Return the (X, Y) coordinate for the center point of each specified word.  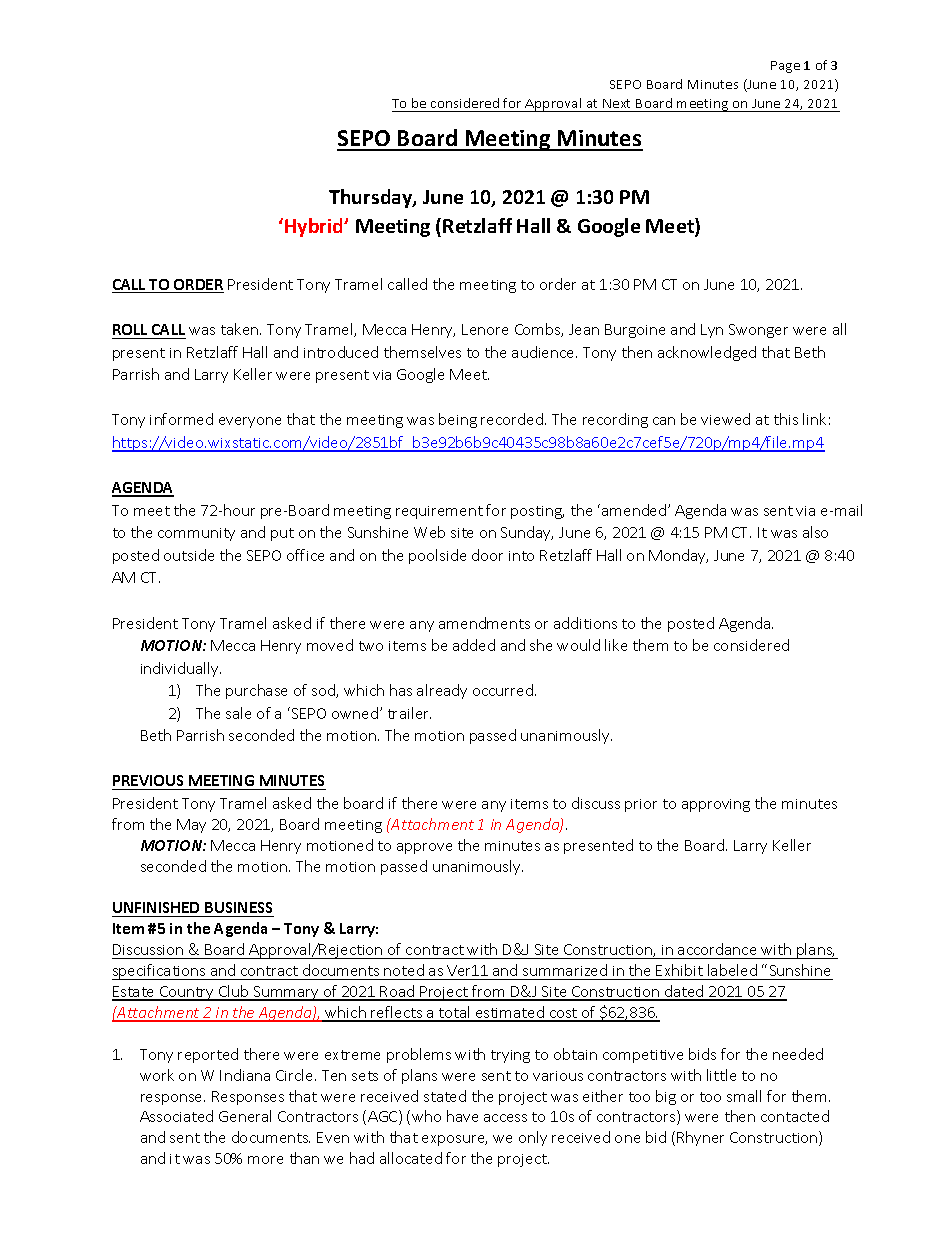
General (245, 1116)
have (462, 1116)
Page (785, 67)
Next (617, 105)
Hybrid (315, 227)
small (744, 1096)
